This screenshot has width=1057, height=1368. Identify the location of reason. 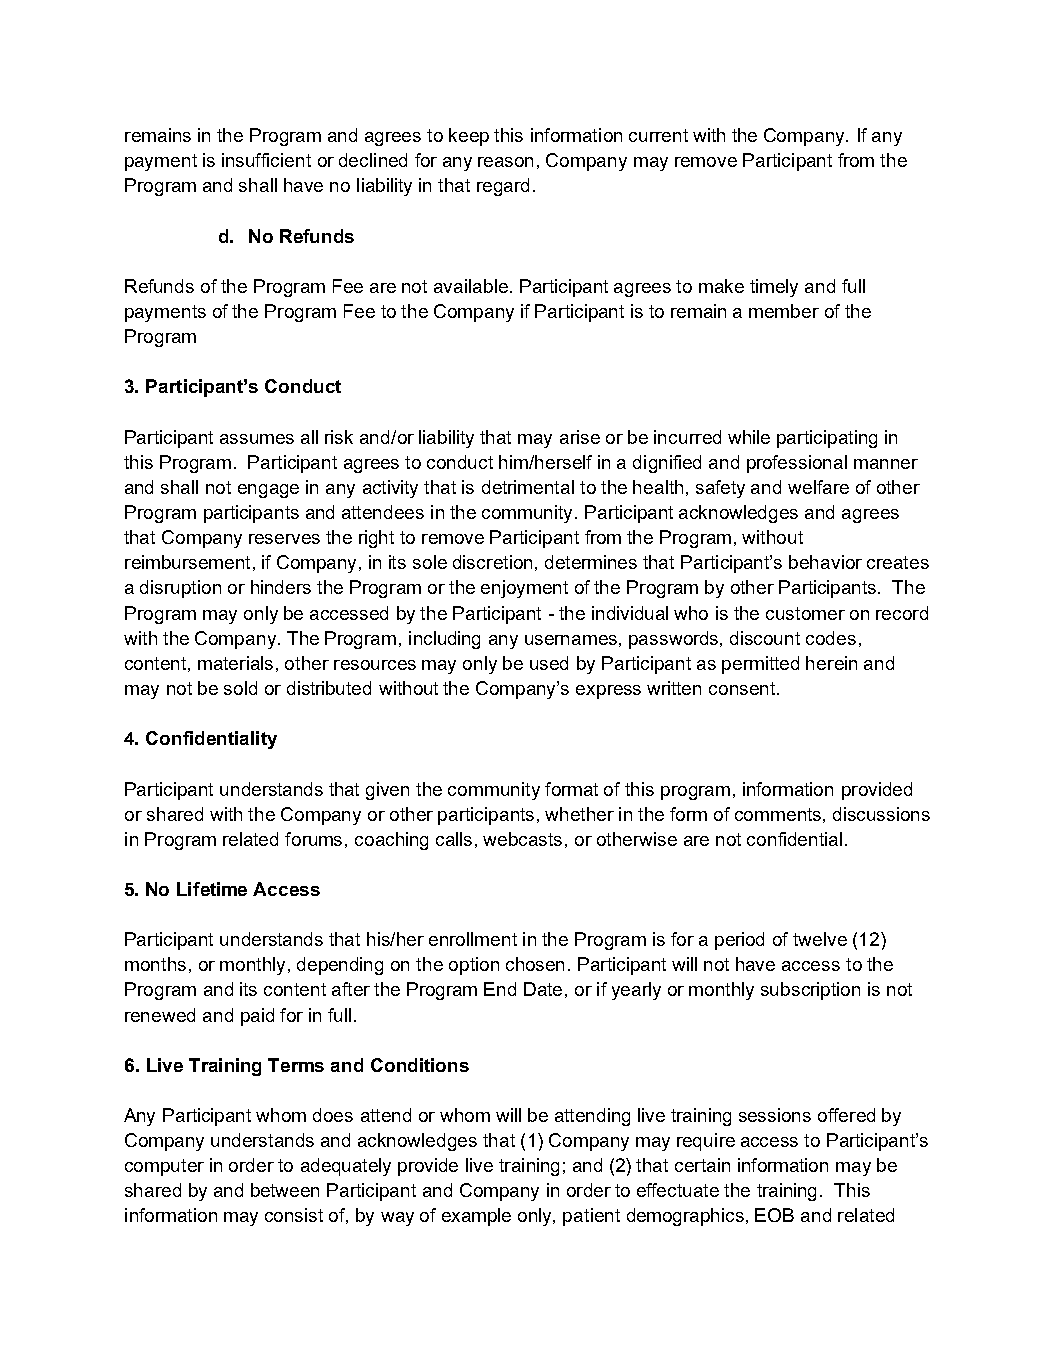
(505, 162).
